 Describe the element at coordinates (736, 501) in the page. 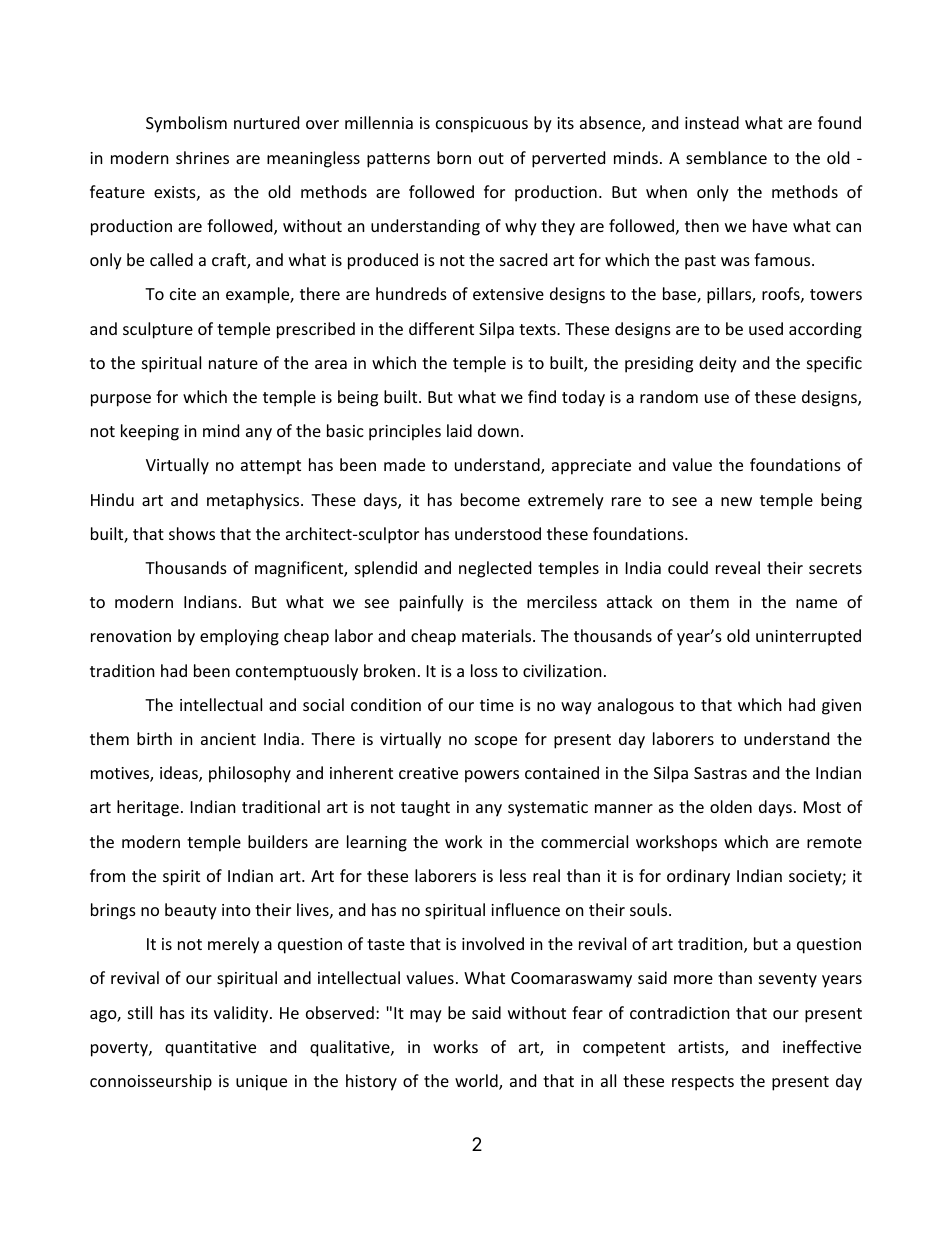

I see `new` at that location.
